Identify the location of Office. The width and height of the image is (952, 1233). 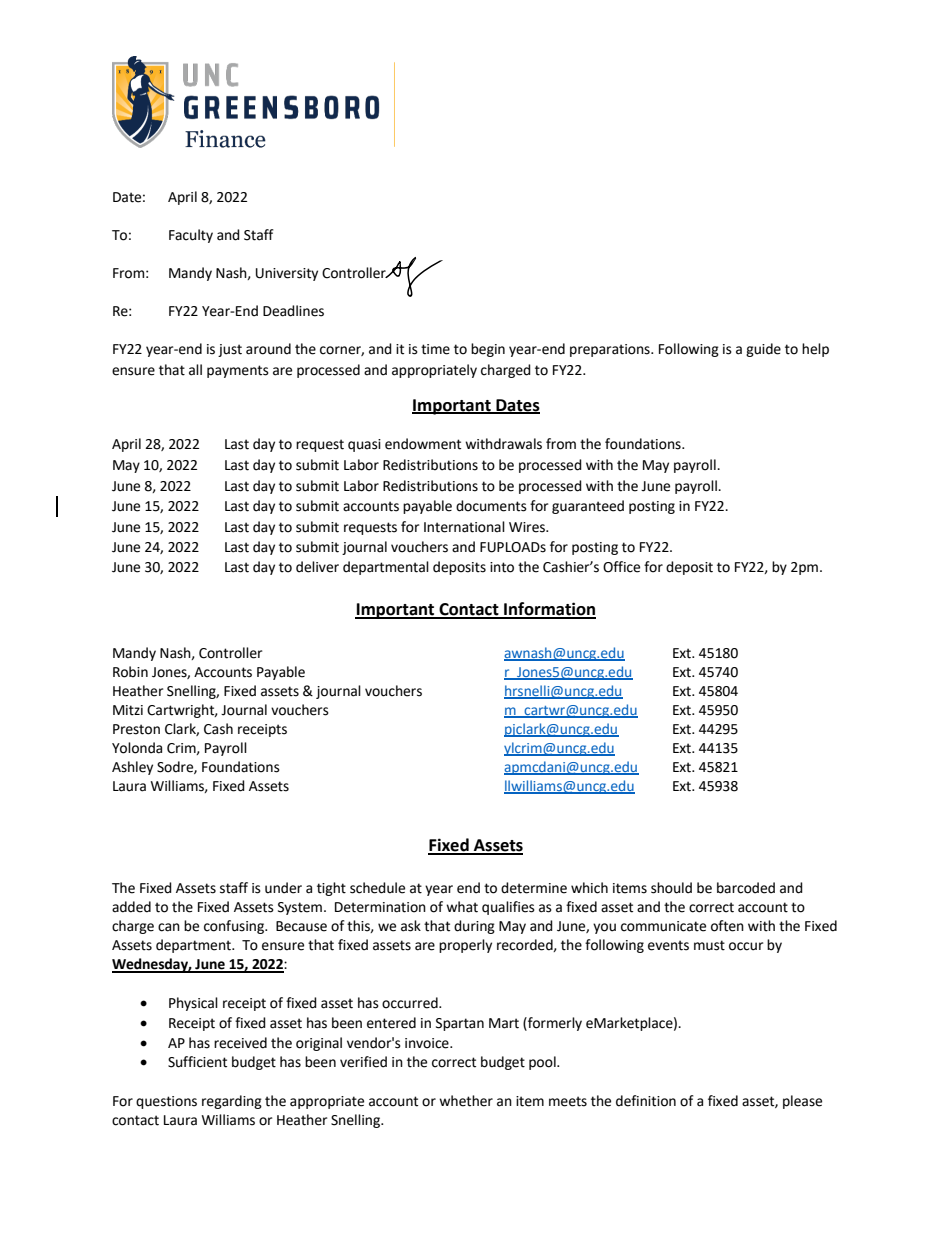
(621, 567).
